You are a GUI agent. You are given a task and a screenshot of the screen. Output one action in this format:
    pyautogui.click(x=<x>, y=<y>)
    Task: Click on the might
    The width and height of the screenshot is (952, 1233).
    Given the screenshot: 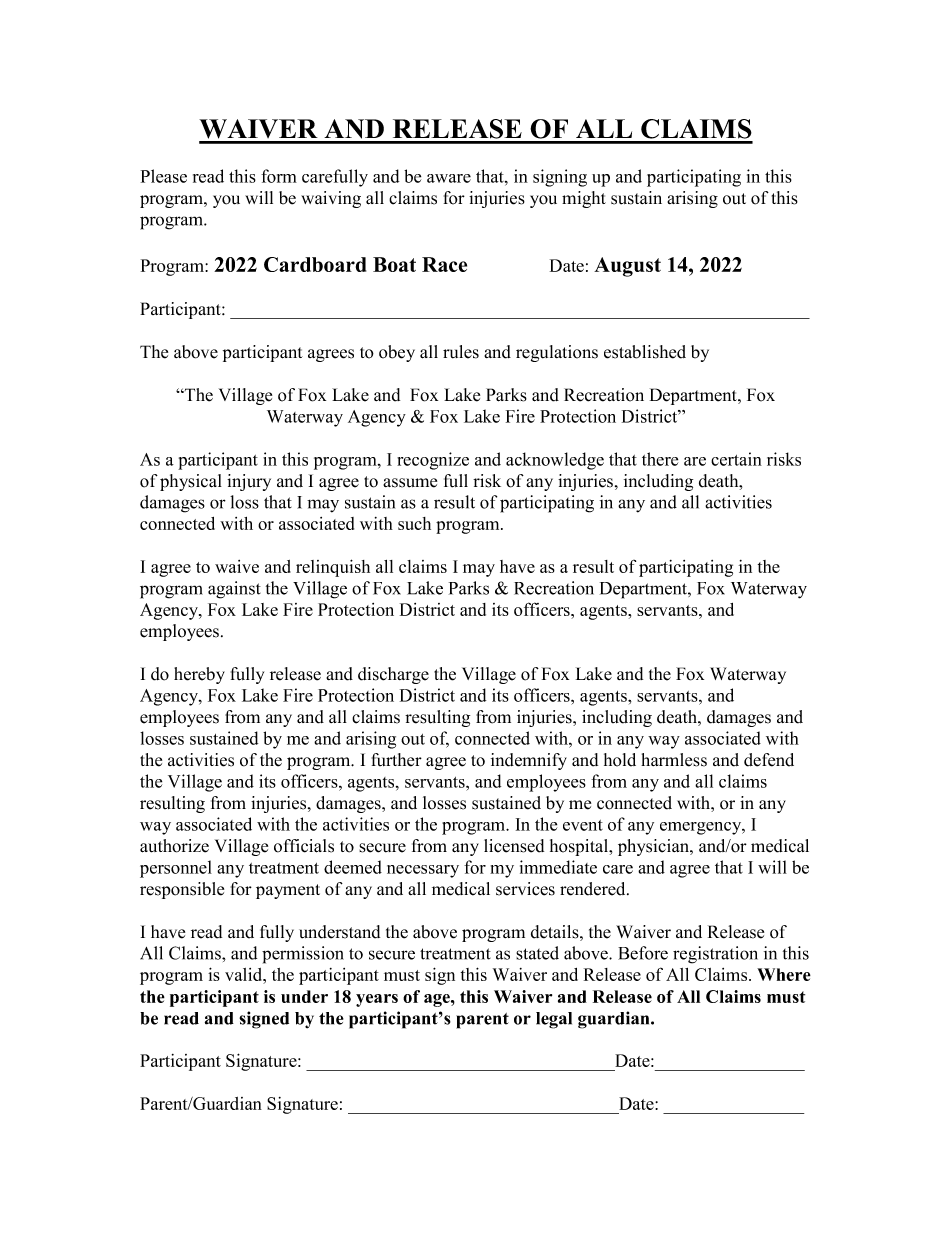 What is the action you would take?
    pyautogui.click(x=584, y=199)
